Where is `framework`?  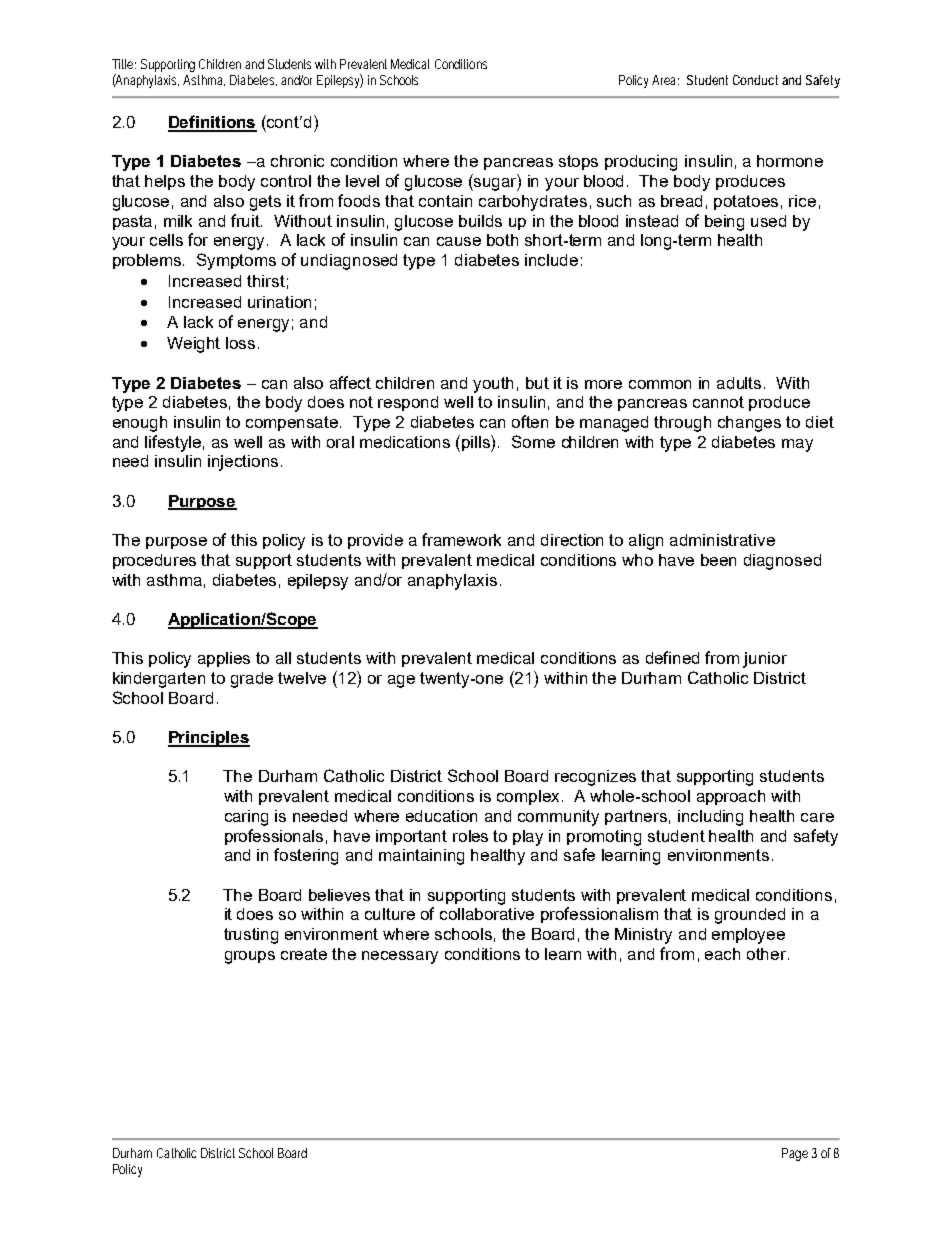
framework is located at coordinates (461, 539).
